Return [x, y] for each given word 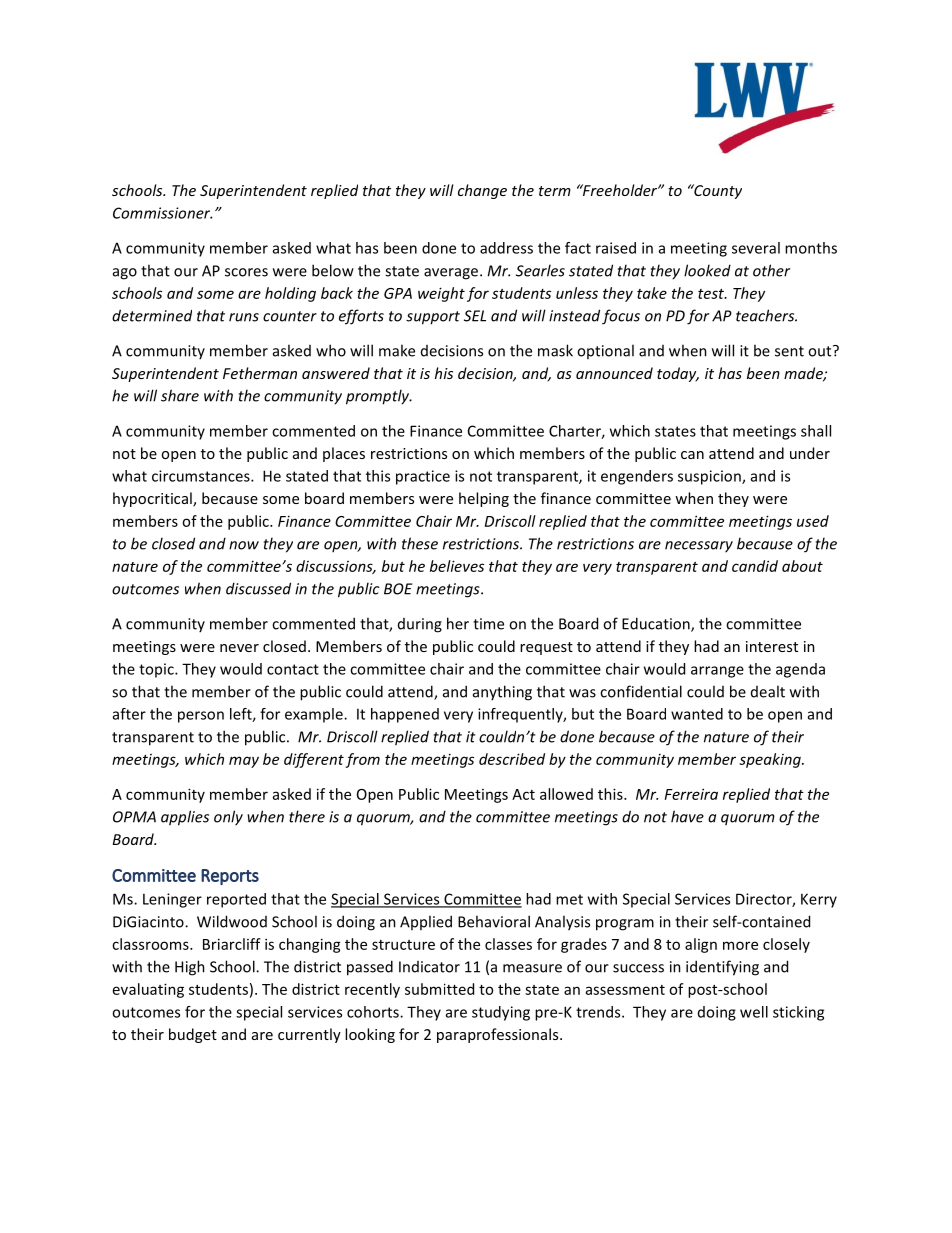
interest [772, 646]
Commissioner [162, 213]
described [512, 759]
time [488, 624]
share [180, 395]
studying [501, 1013]
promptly [379, 397]
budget [193, 1035]
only [228, 818]
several [756, 248]
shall [816, 431]
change [482, 191]
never [239, 648]
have [687, 816]
